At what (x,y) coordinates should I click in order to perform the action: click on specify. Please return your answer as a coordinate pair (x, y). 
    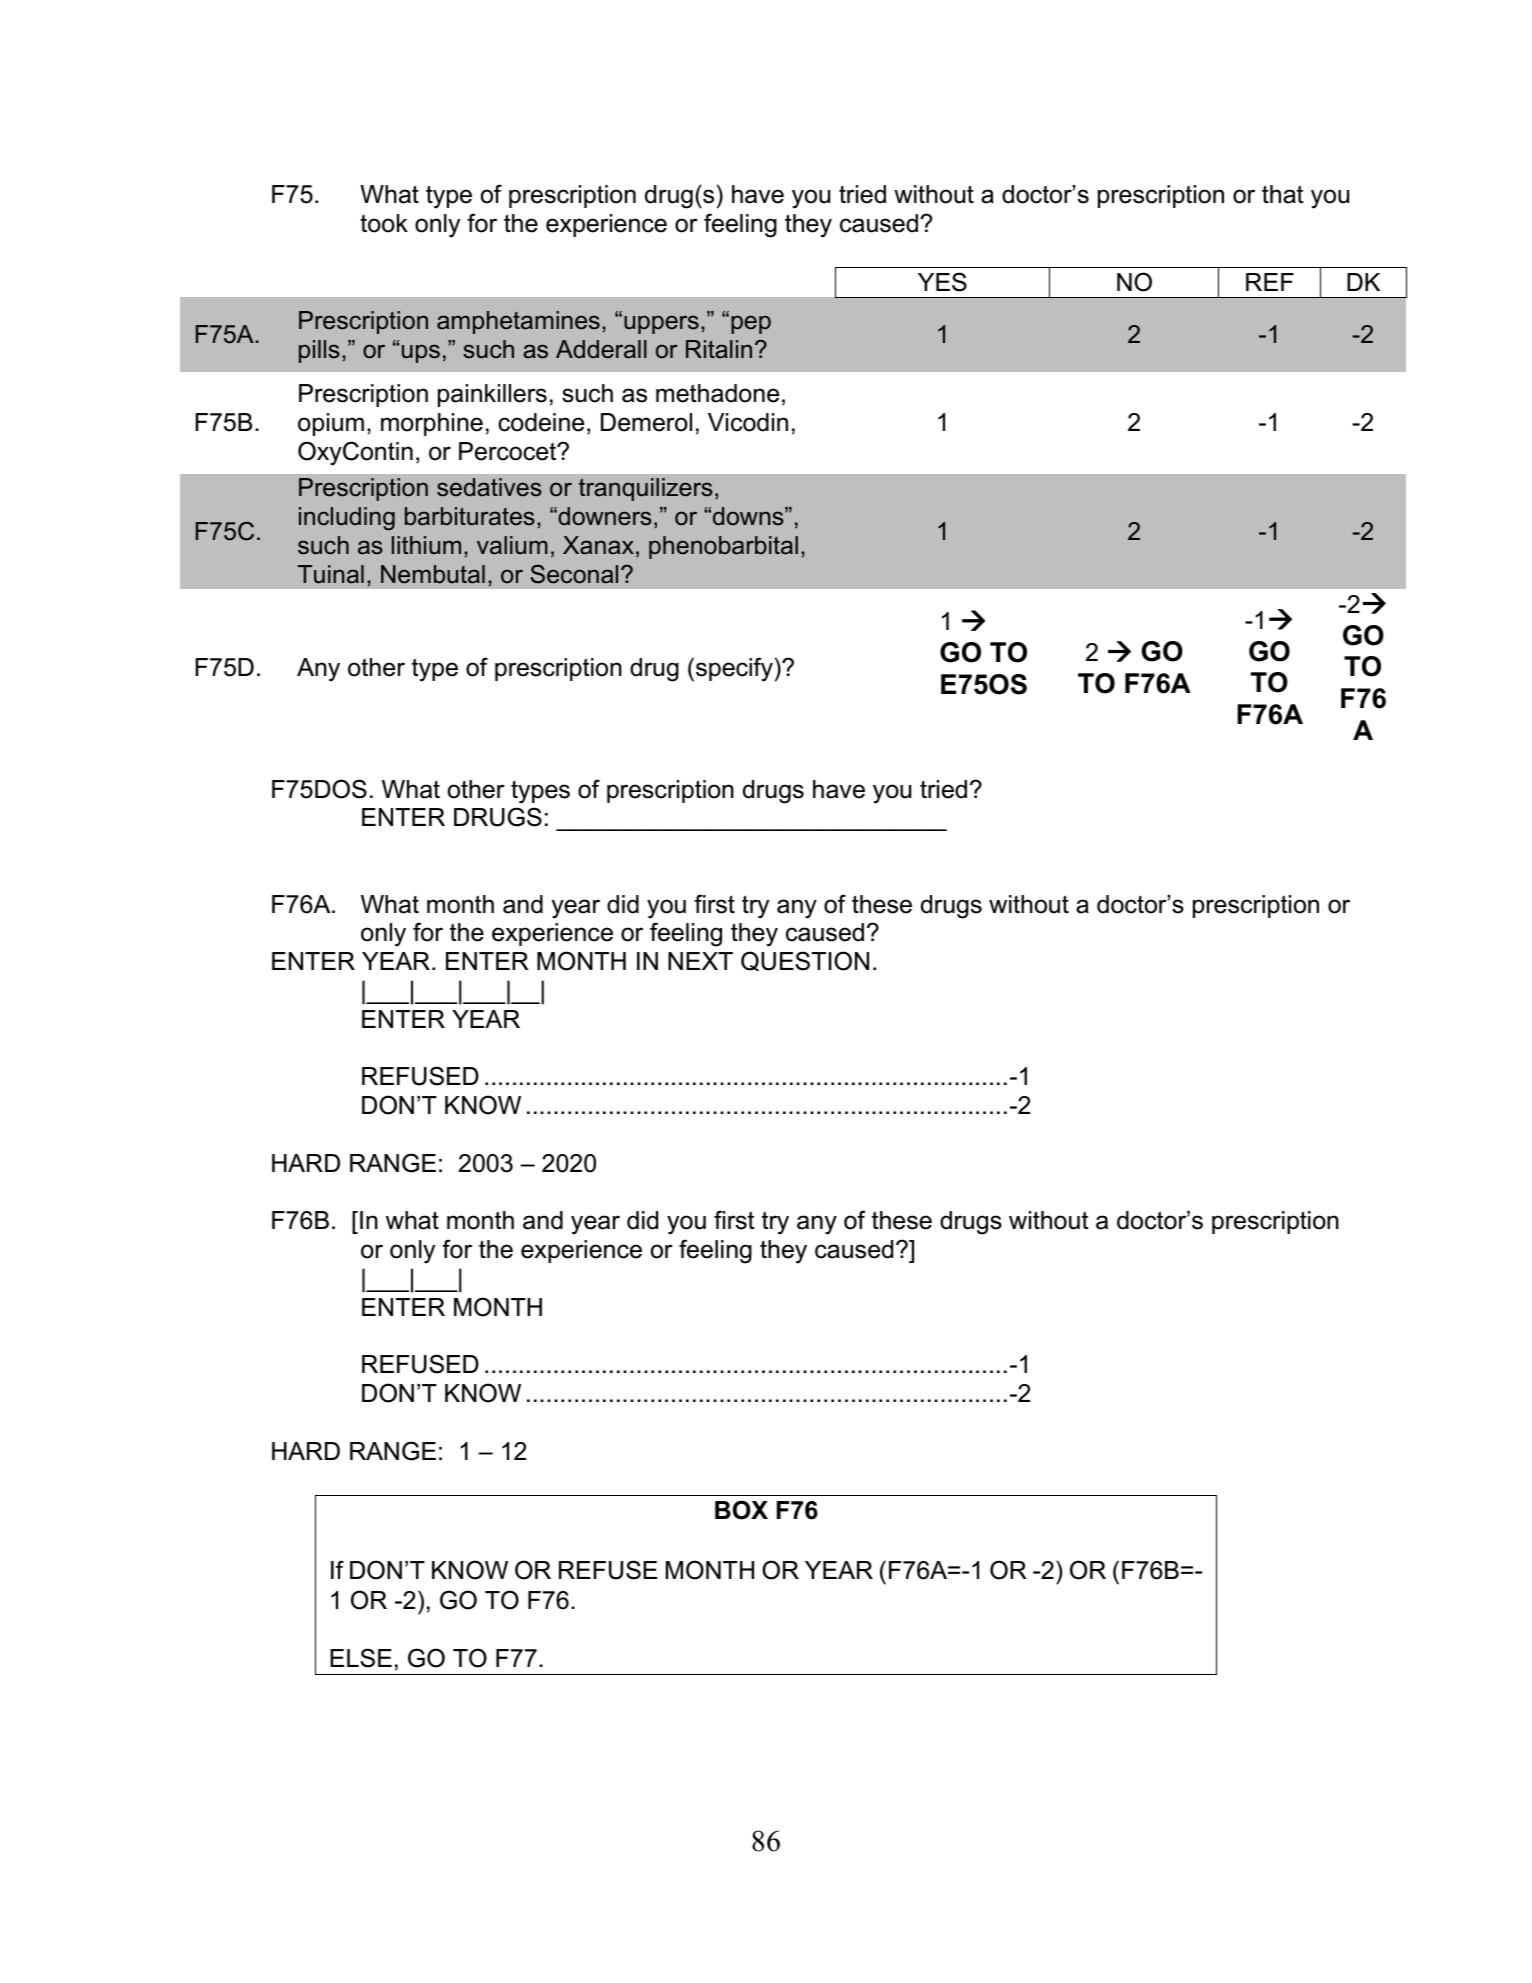
    Looking at the image, I should click on (734, 669).
